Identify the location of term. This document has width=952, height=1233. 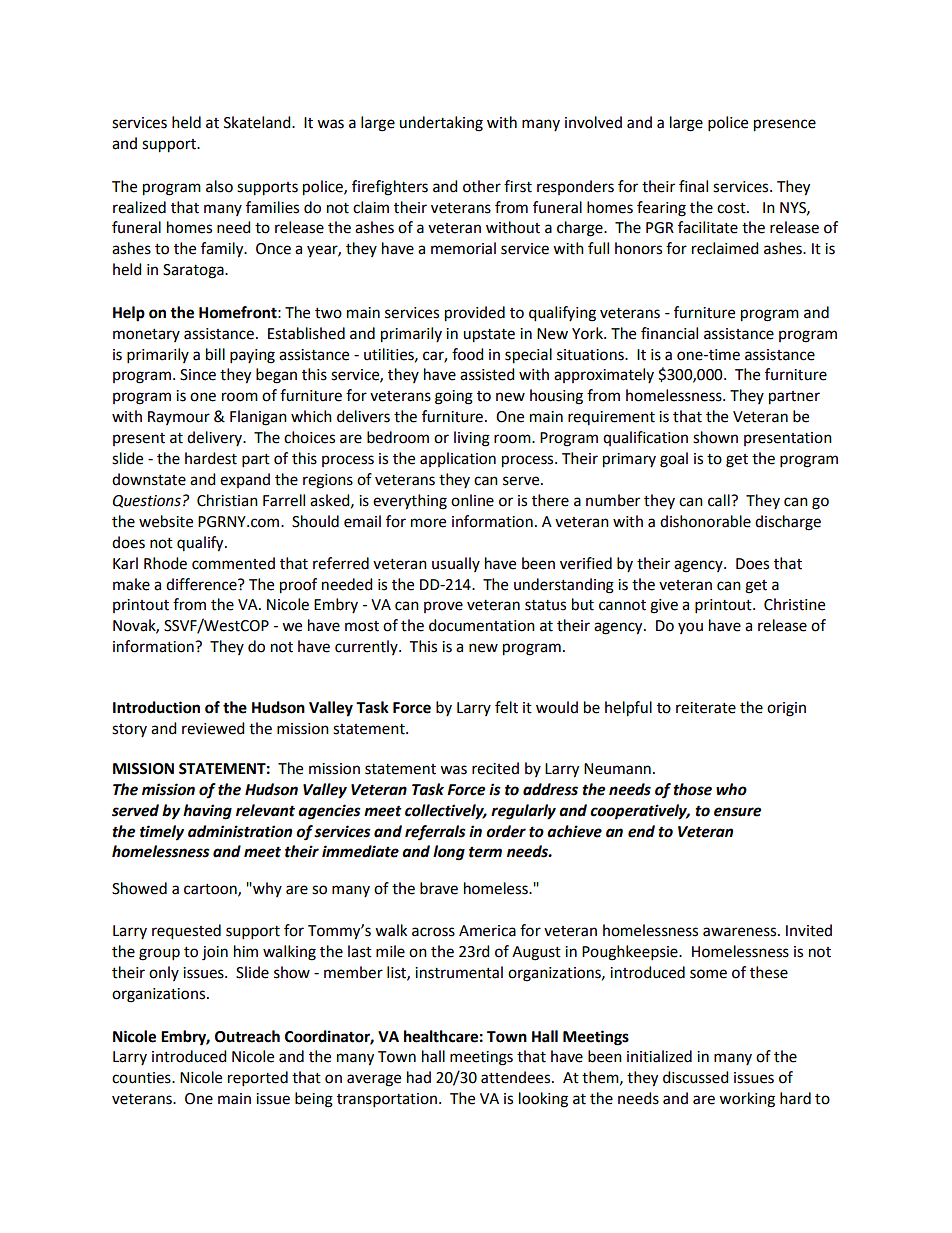
(485, 852).
